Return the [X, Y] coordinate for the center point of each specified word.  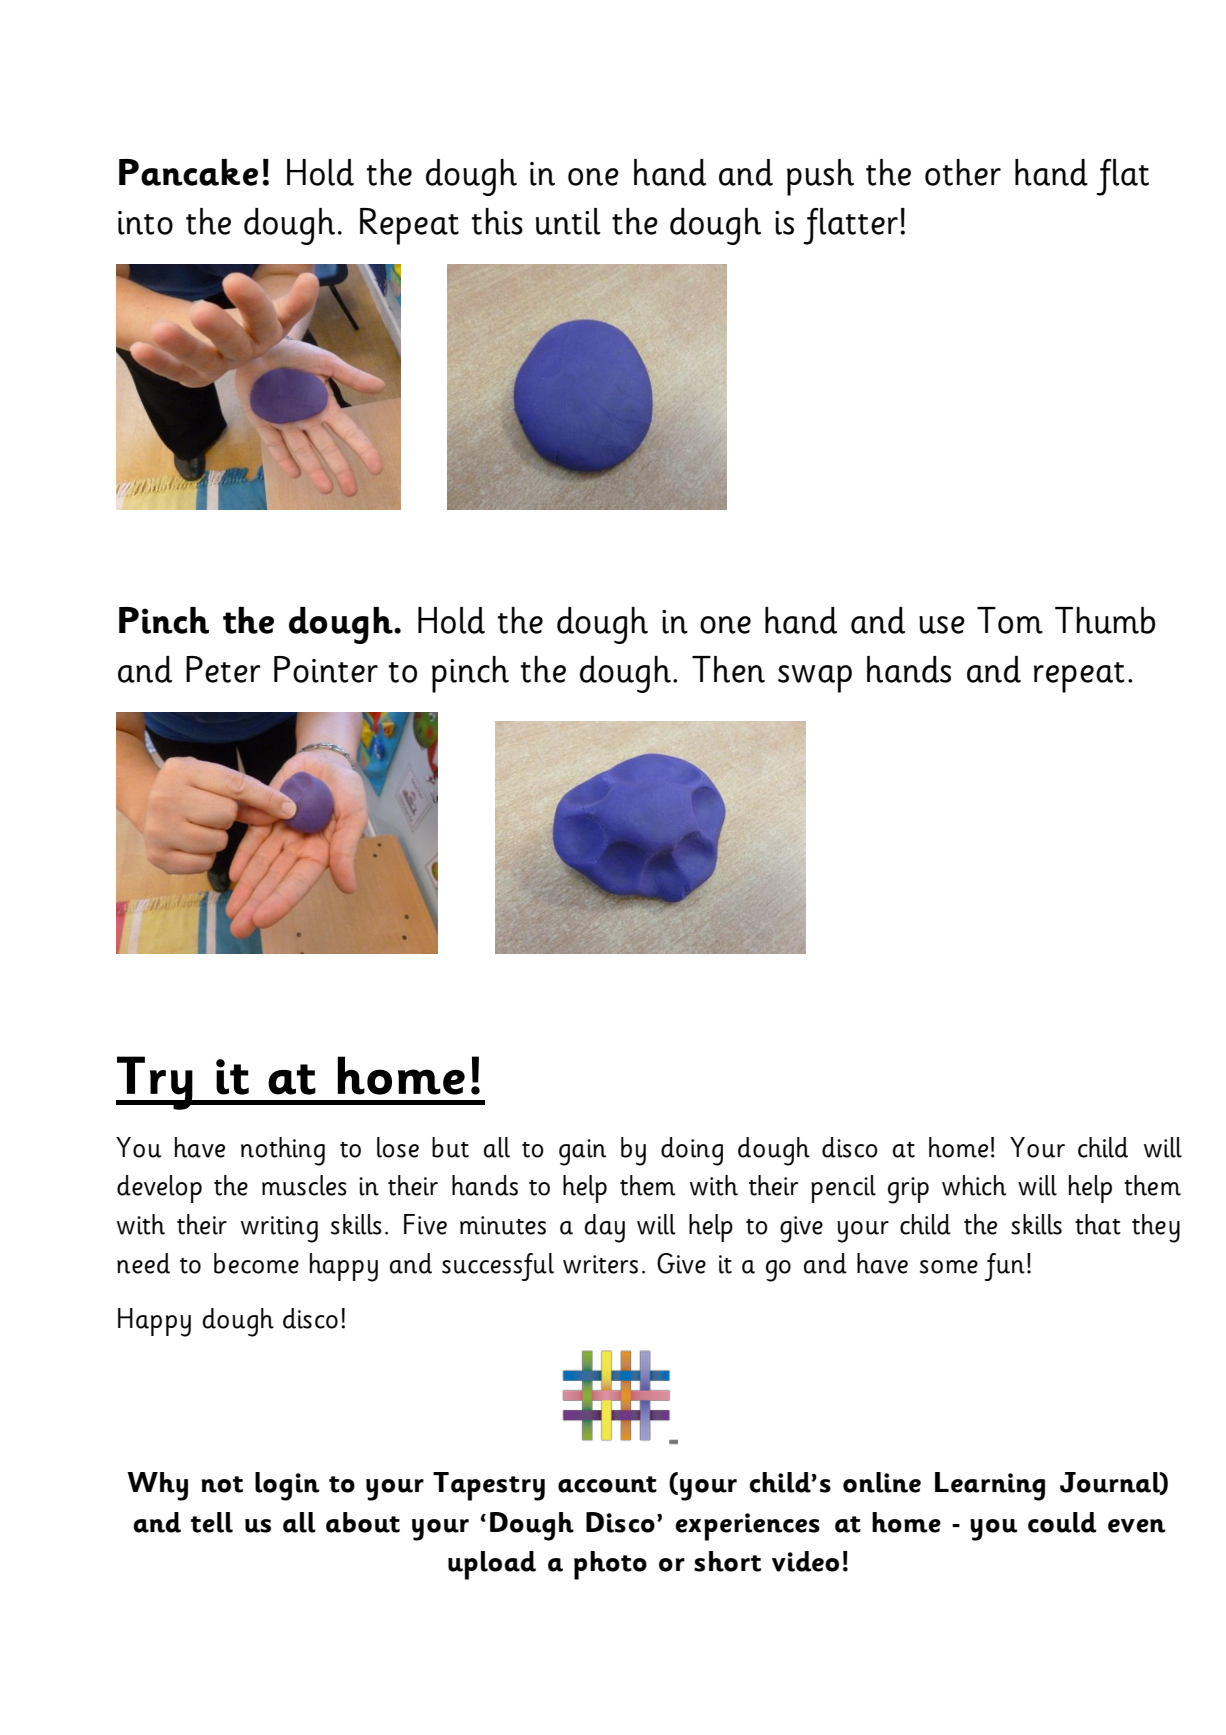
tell [212, 1522]
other [963, 172]
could [1062, 1522]
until [568, 221]
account [607, 1484]
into [145, 223]
